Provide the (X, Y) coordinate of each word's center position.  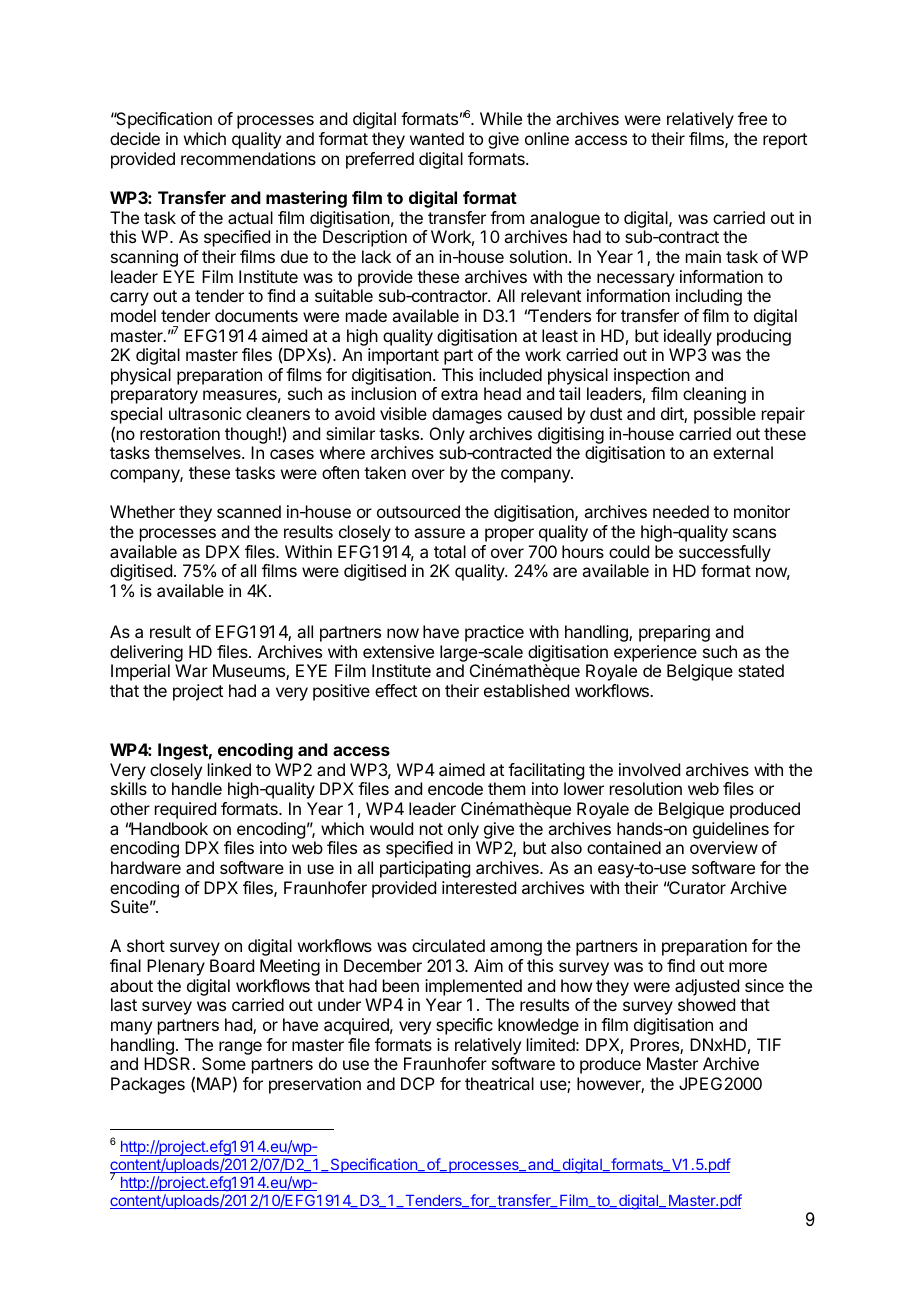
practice (494, 633)
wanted (437, 138)
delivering (146, 653)
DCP (418, 1083)
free (752, 118)
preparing (674, 633)
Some (224, 1063)
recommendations (248, 158)
